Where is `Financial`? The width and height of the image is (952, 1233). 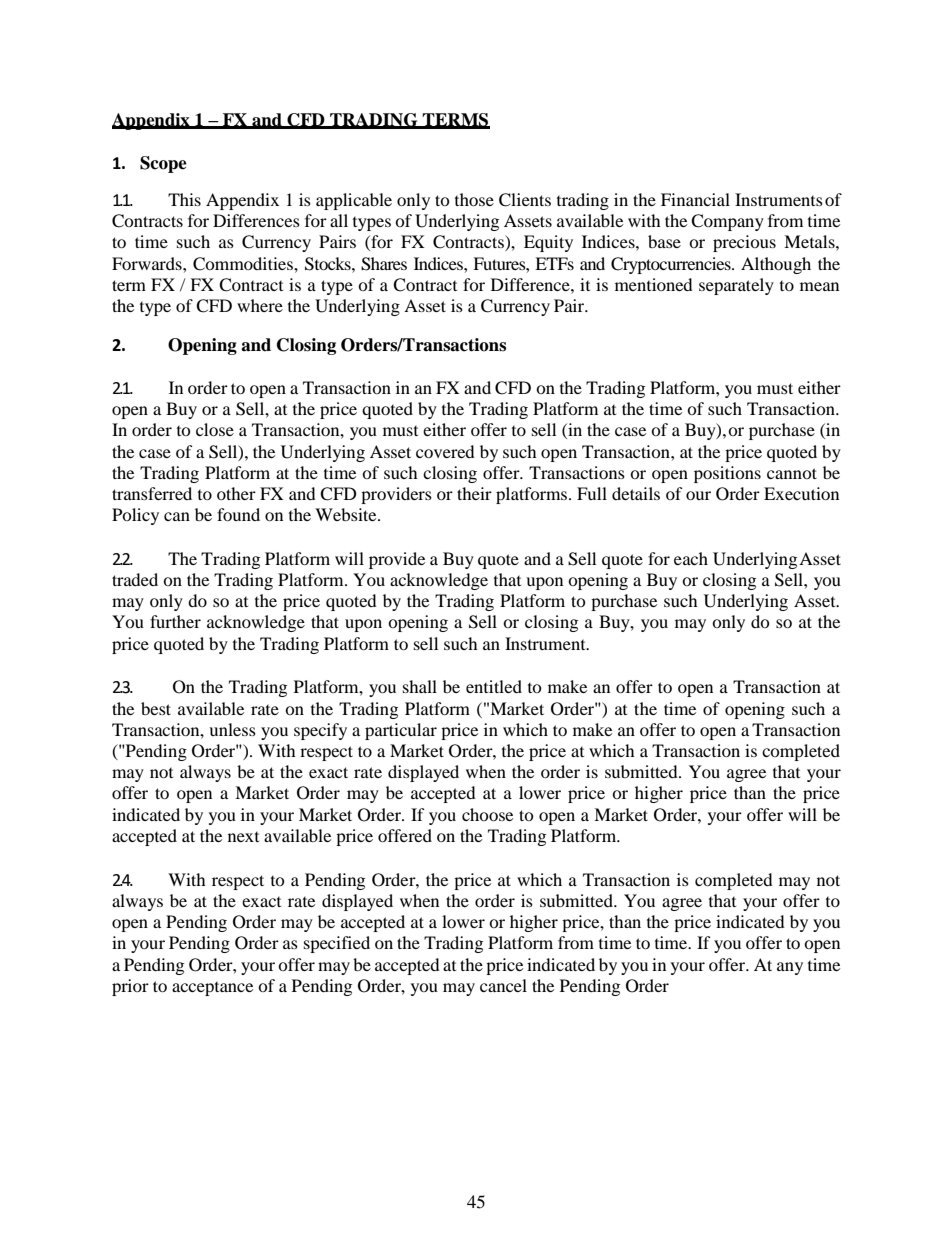 Financial is located at coordinates (695, 199).
